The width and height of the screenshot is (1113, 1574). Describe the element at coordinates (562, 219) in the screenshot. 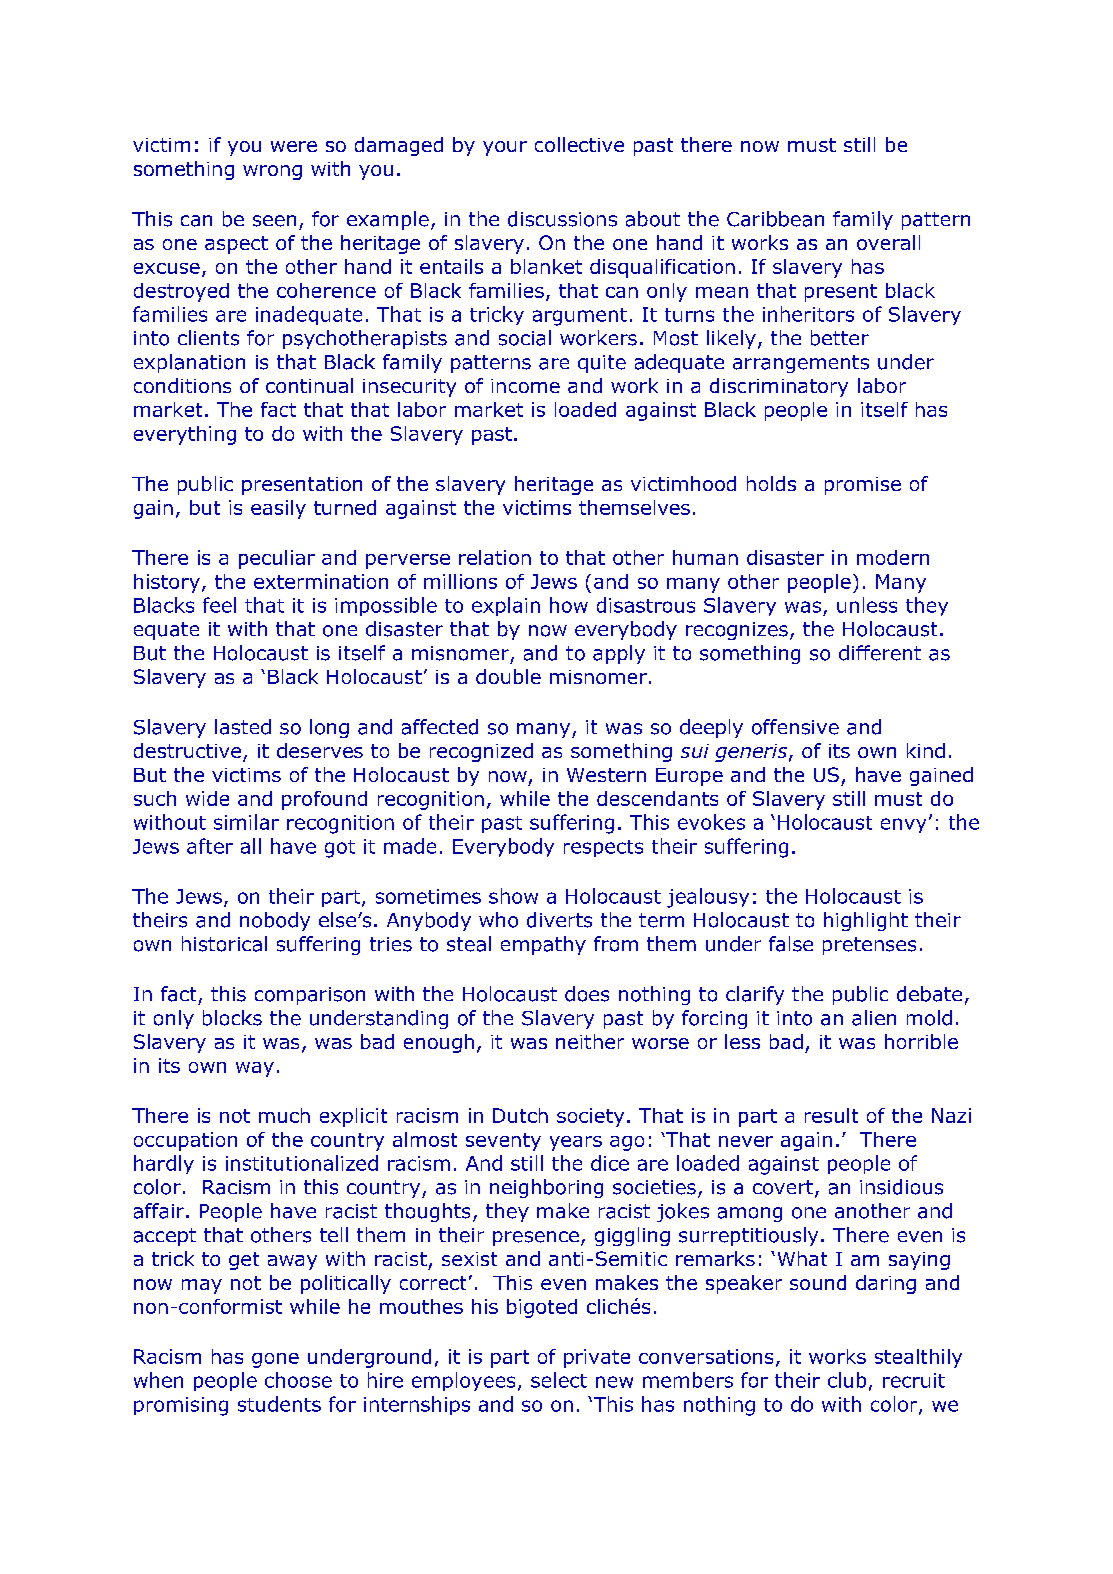

I see `discussions` at that location.
